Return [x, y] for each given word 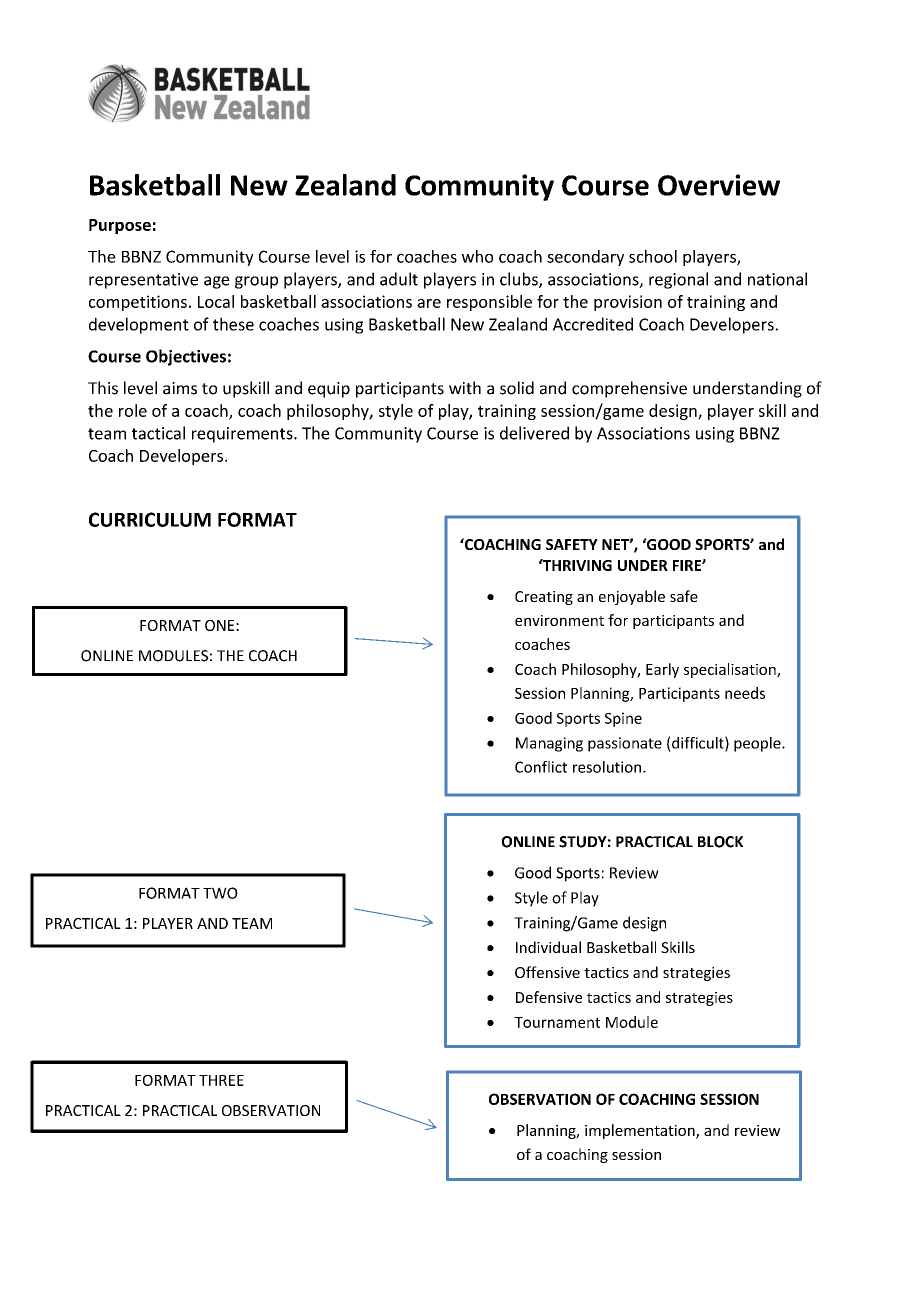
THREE [221, 1080]
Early [662, 670]
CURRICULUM [150, 519]
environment [559, 620]
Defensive [549, 997]
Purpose [120, 226]
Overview [719, 185]
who [477, 256]
